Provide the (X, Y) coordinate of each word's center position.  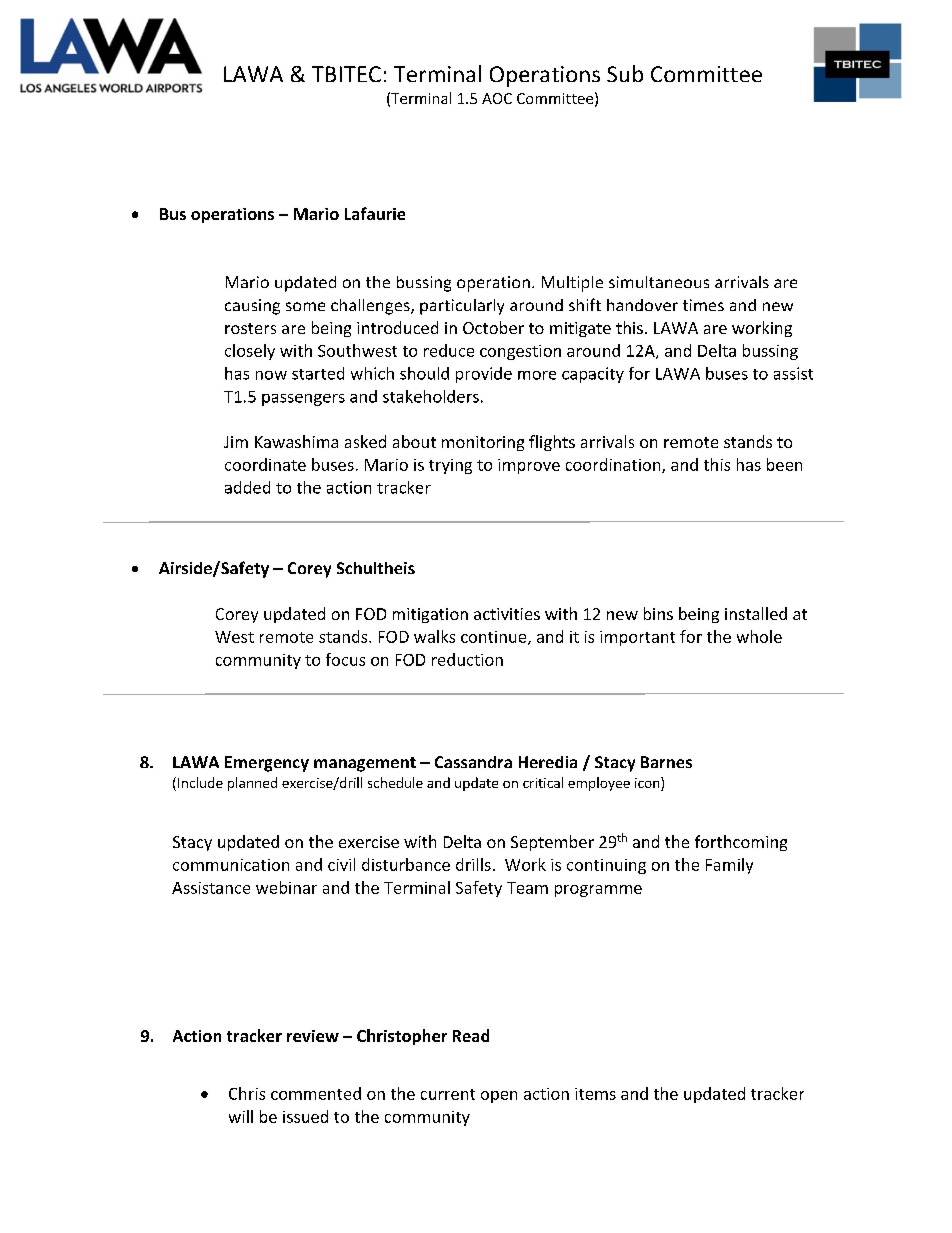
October (493, 327)
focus (345, 659)
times (703, 305)
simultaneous (659, 282)
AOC (497, 98)
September (552, 843)
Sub (625, 73)
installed (756, 613)
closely (250, 352)
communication (231, 865)
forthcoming (741, 843)
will (241, 1116)
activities (507, 614)
